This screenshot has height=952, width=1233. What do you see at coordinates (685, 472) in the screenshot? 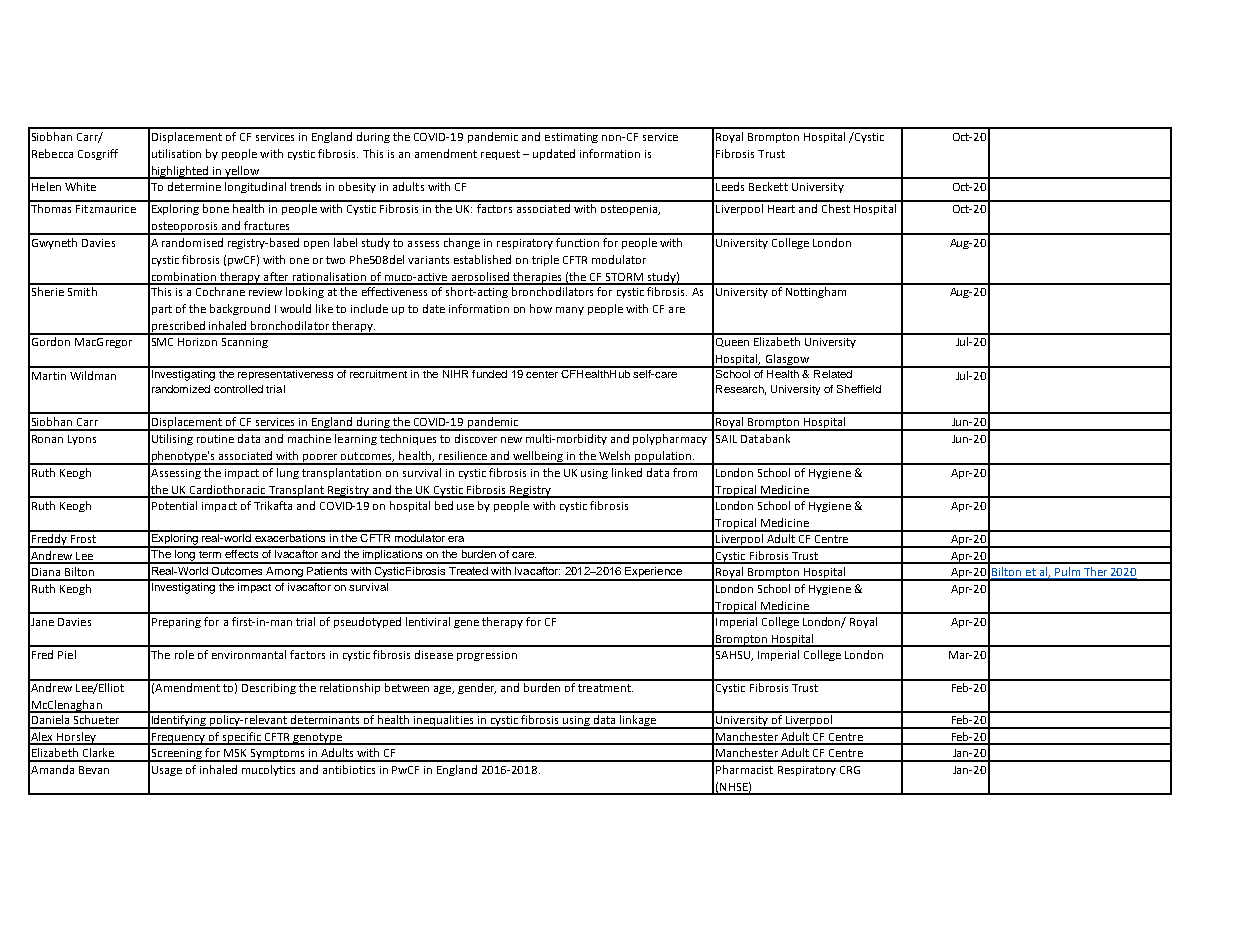
I see `from` at bounding box center [685, 472].
